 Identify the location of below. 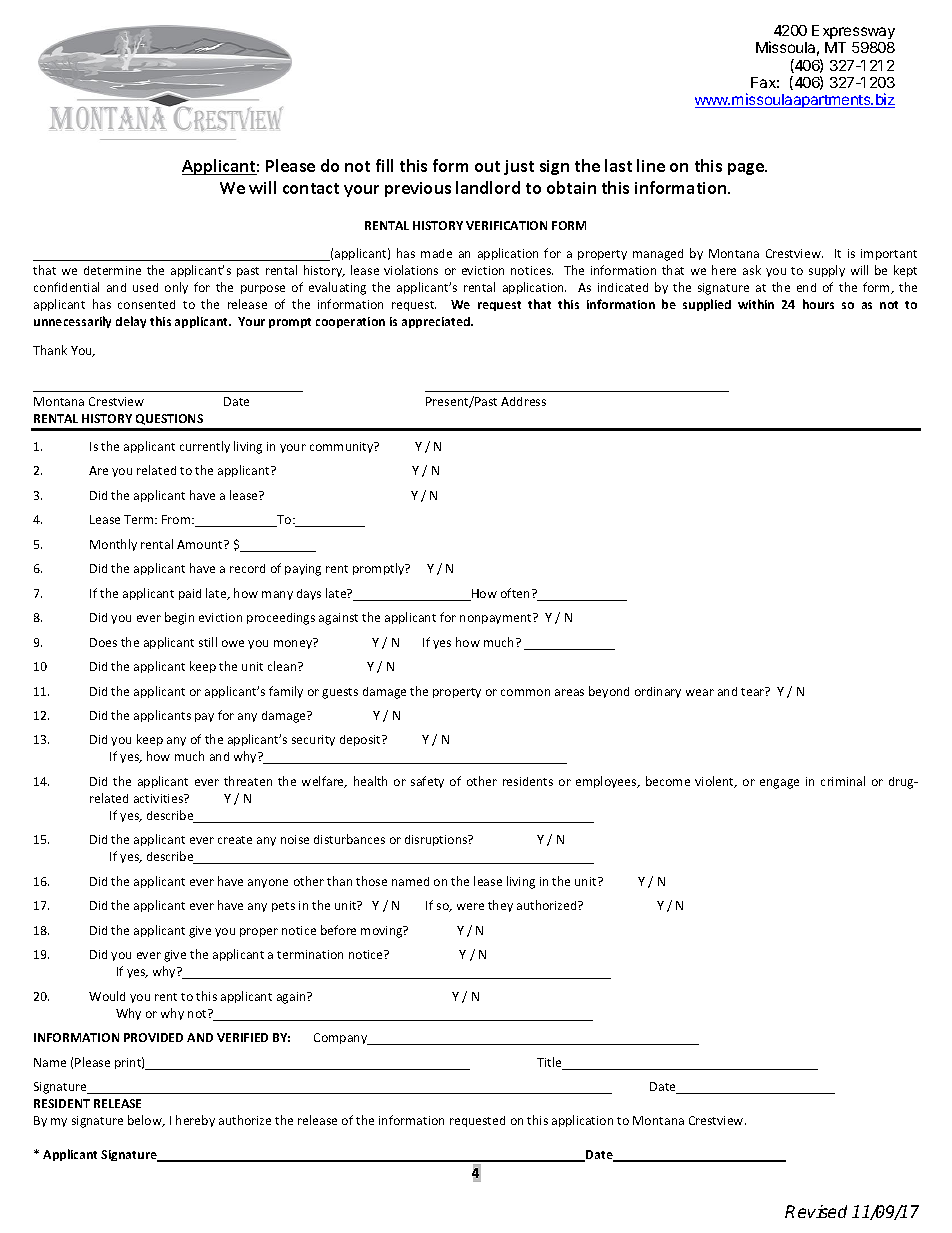
(146, 1121).
